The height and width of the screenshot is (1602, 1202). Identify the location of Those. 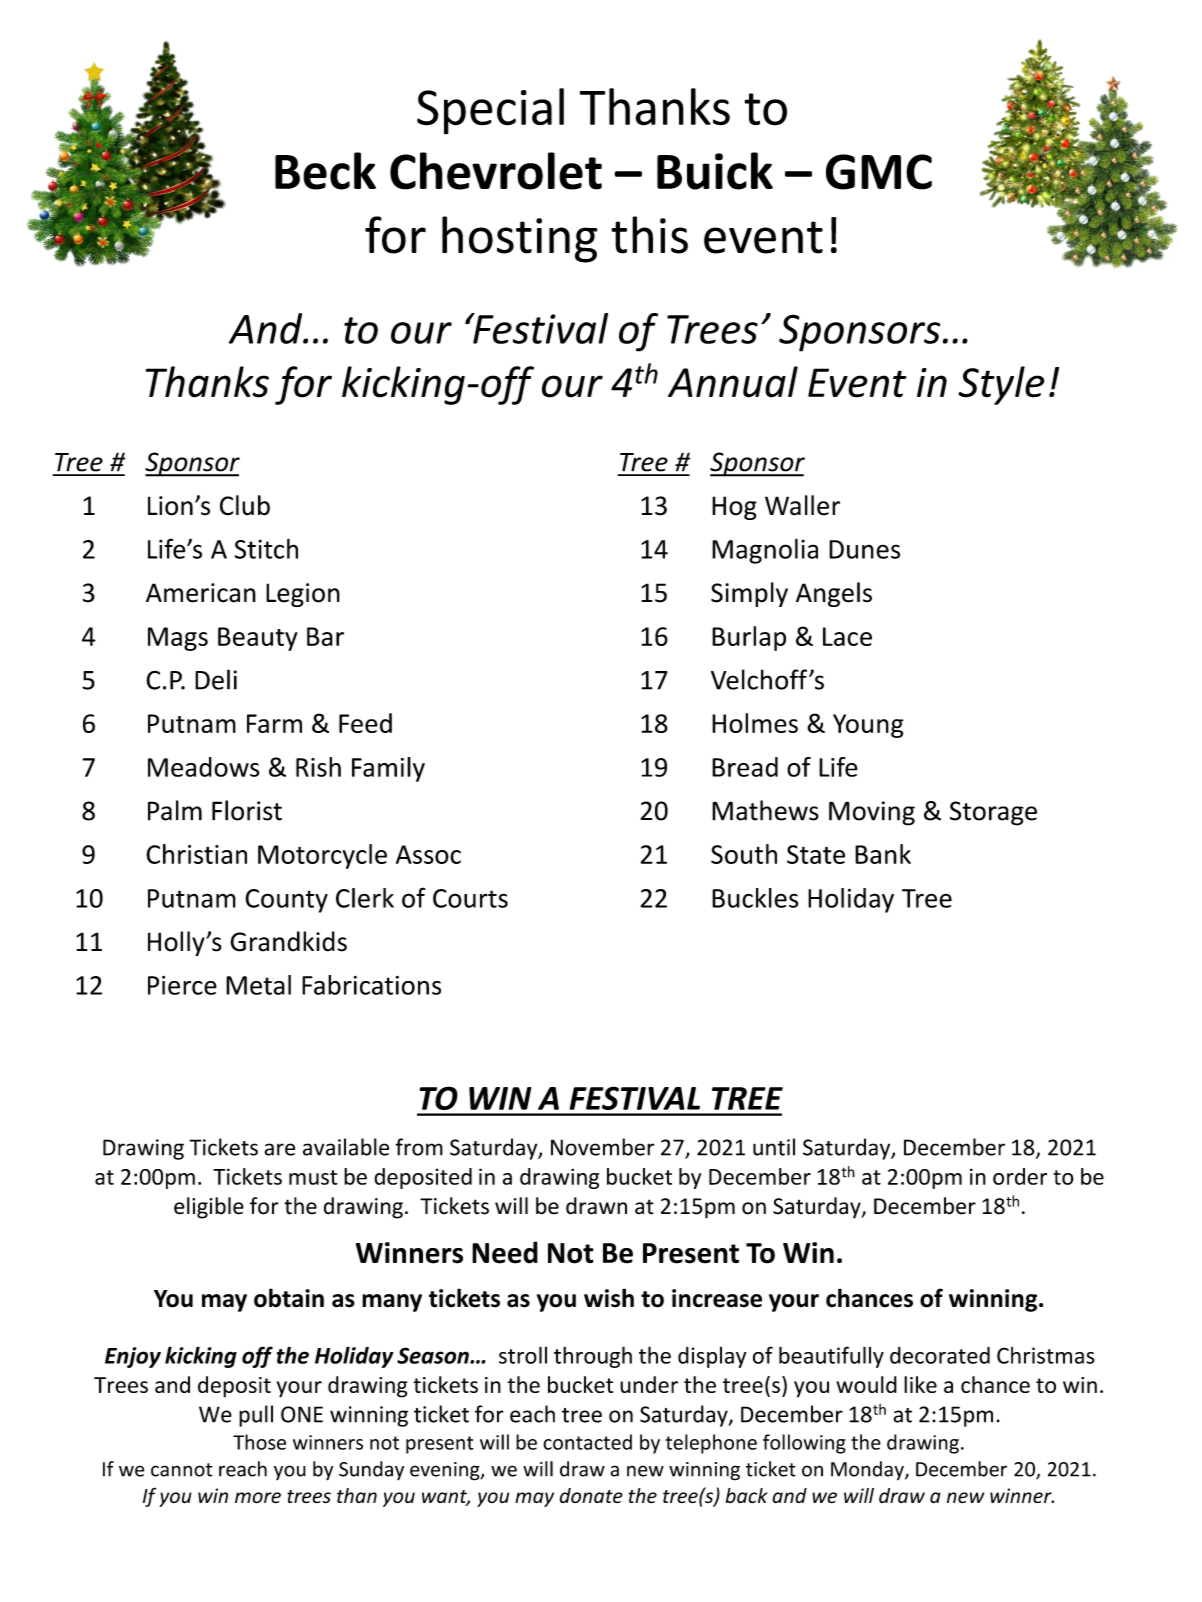
(259, 1442).
